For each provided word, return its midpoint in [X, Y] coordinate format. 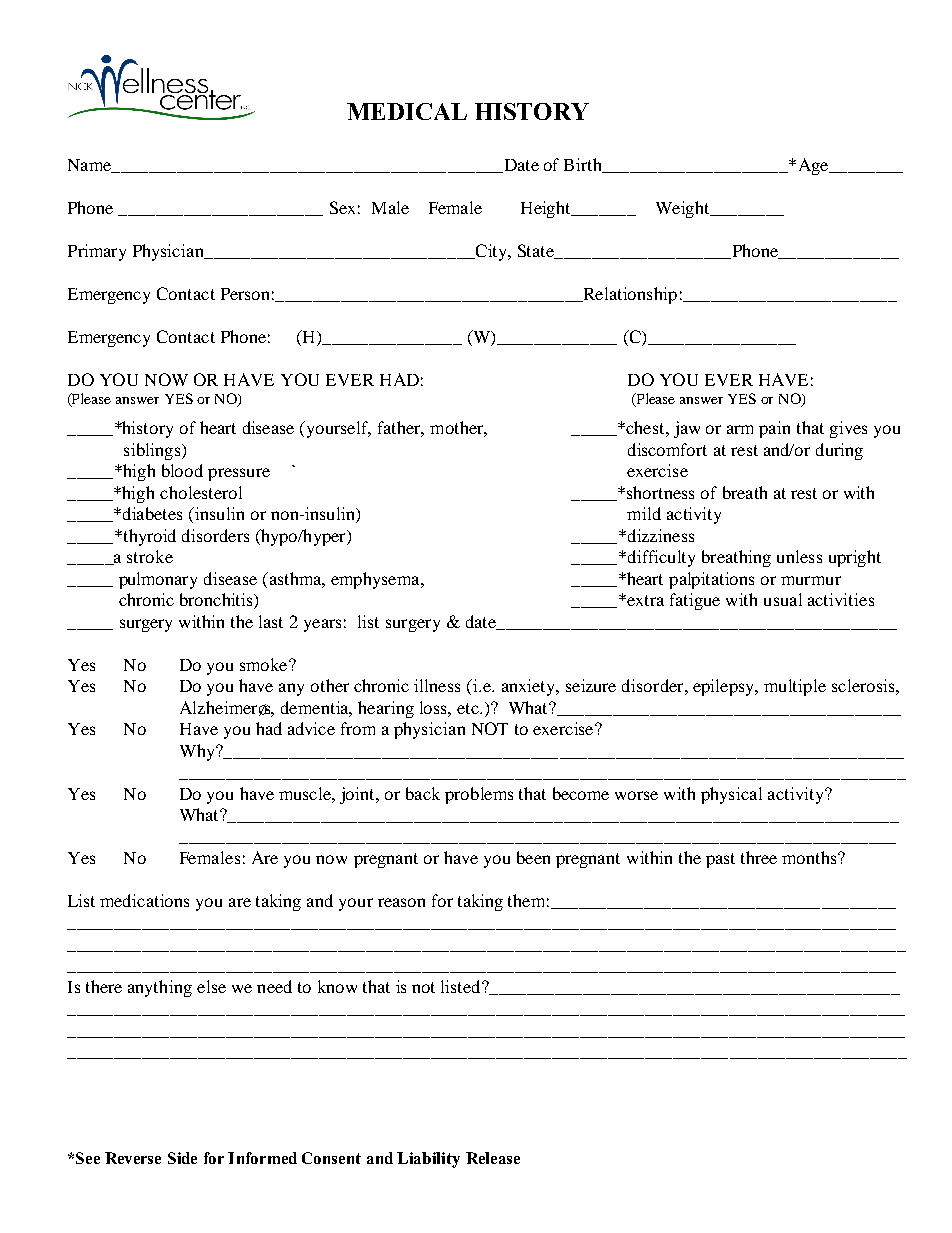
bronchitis [217, 601]
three [759, 857]
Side [182, 1158]
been [533, 857]
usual [783, 599]
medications [144, 900]
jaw [687, 429]
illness [437, 685]
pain [774, 429]
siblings [153, 451]
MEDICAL [407, 111]
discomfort [667, 449]
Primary [97, 252]
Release [493, 1158]
